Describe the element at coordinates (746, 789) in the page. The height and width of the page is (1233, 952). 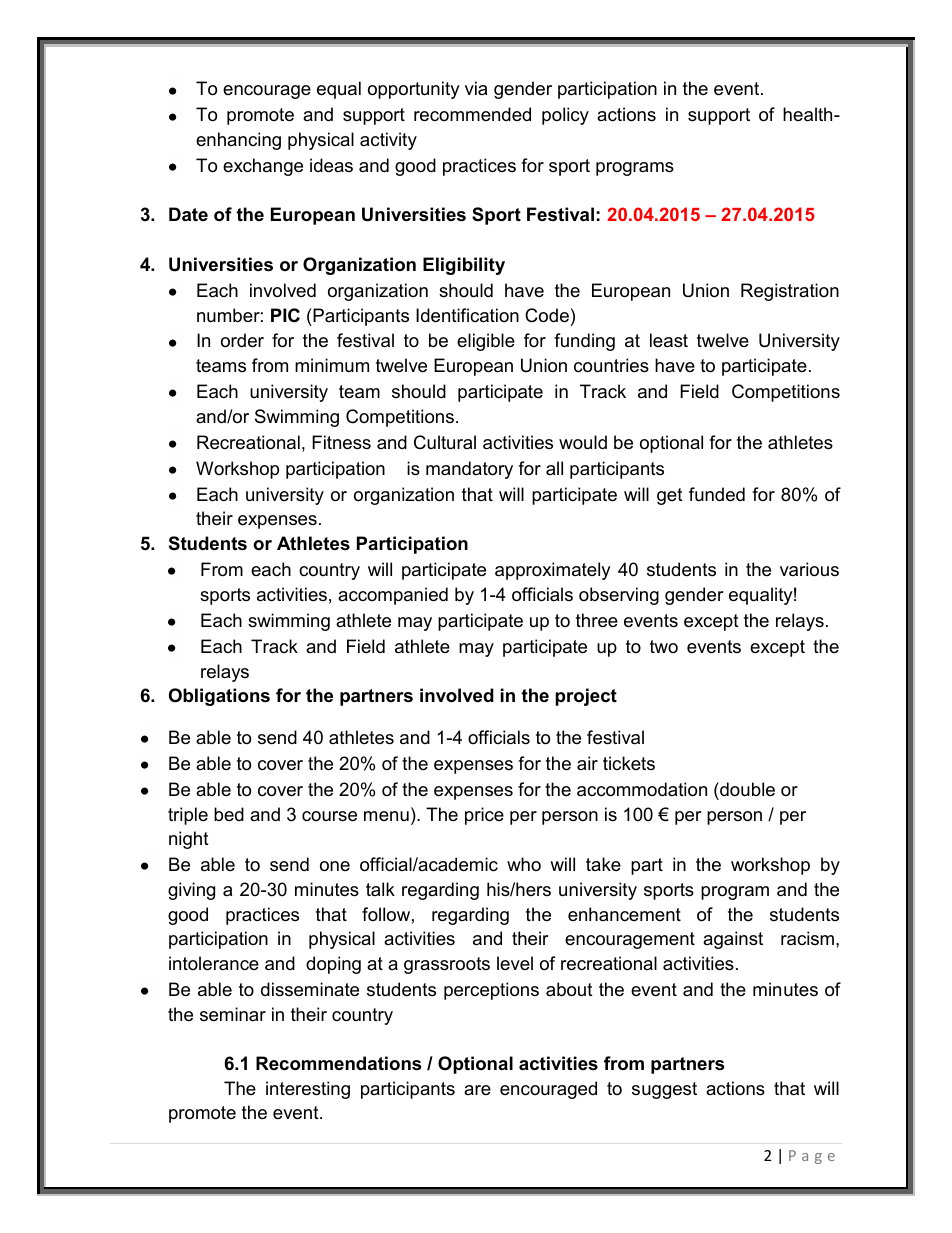
I see `double` at that location.
